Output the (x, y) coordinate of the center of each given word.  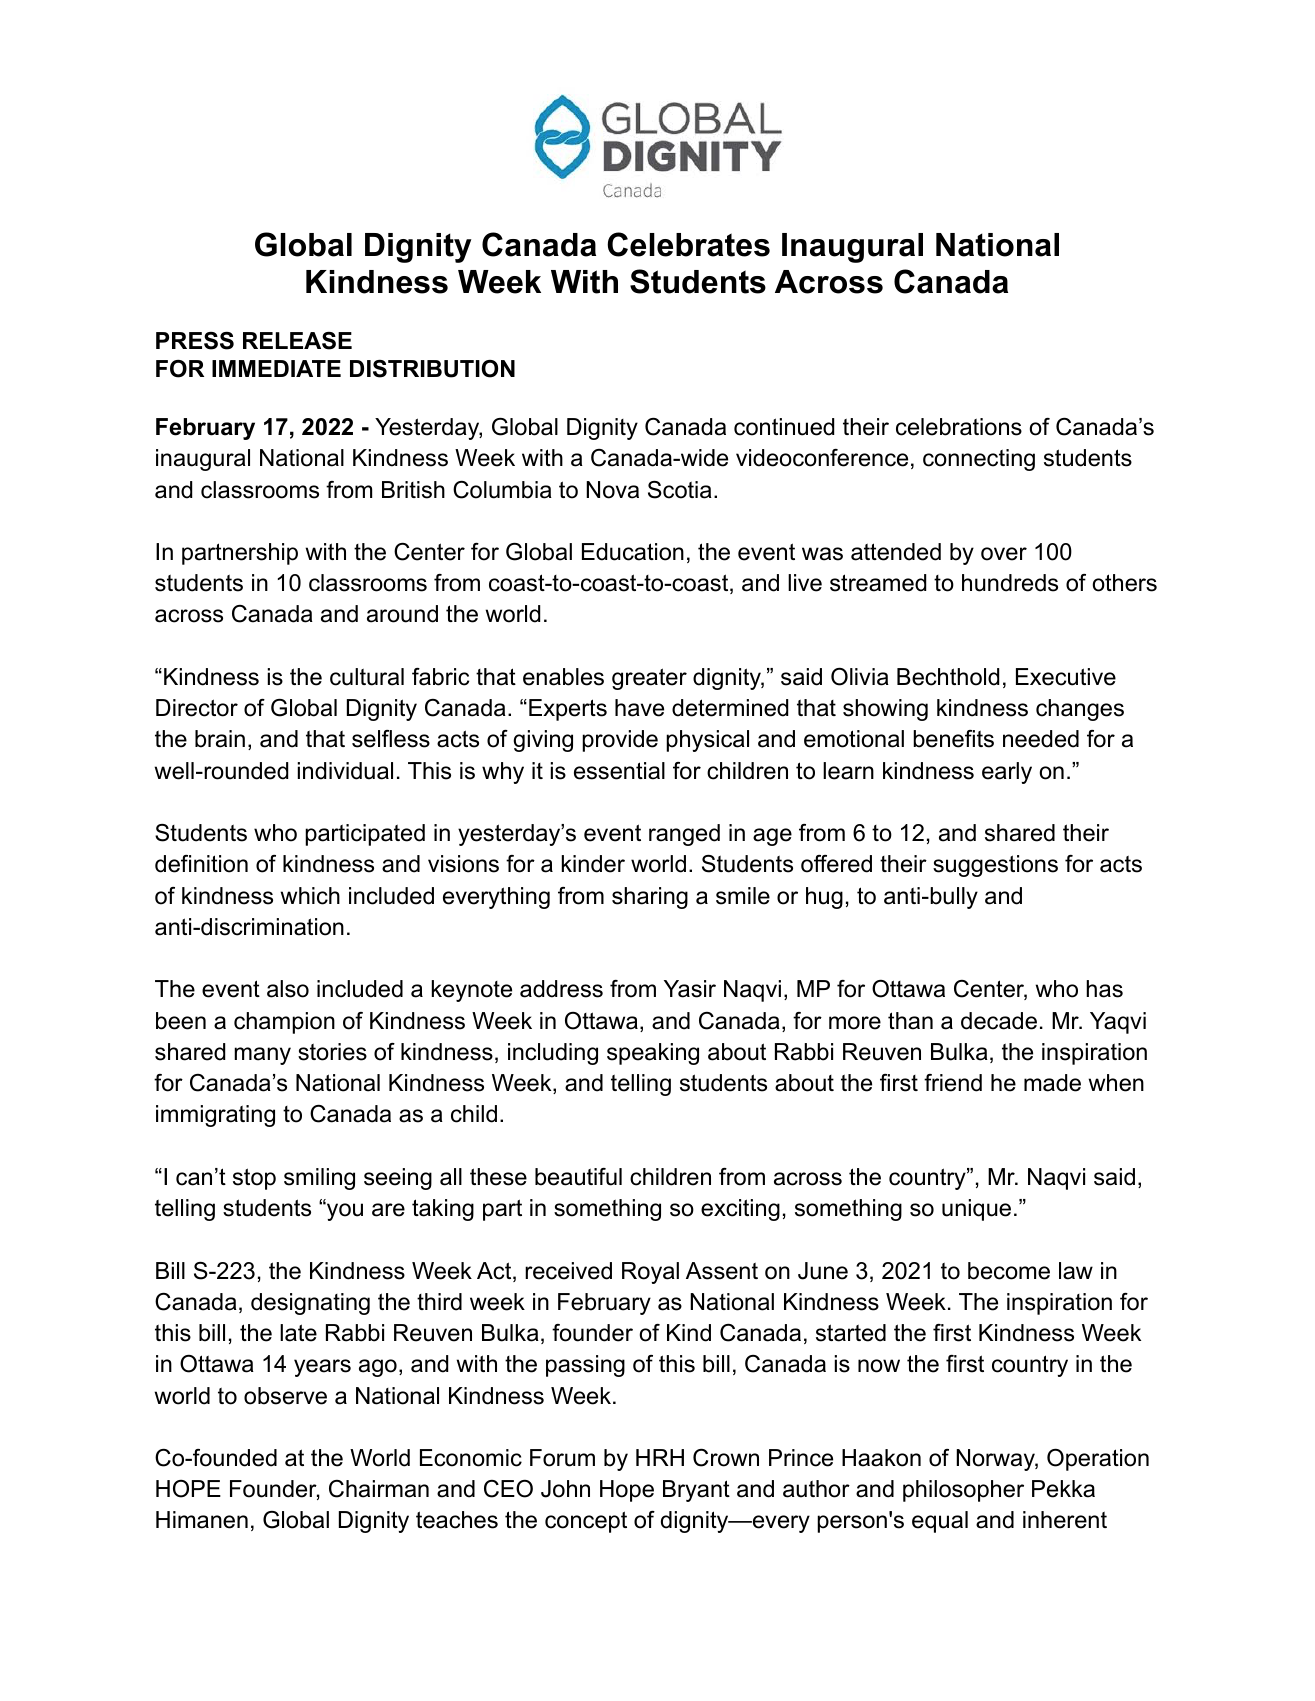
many (262, 1056)
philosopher (963, 1491)
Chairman (379, 1489)
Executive (1066, 677)
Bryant (696, 1491)
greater (649, 679)
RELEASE (297, 341)
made (1052, 1083)
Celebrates (688, 244)
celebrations (959, 427)
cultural (367, 677)
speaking (653, 1054)
